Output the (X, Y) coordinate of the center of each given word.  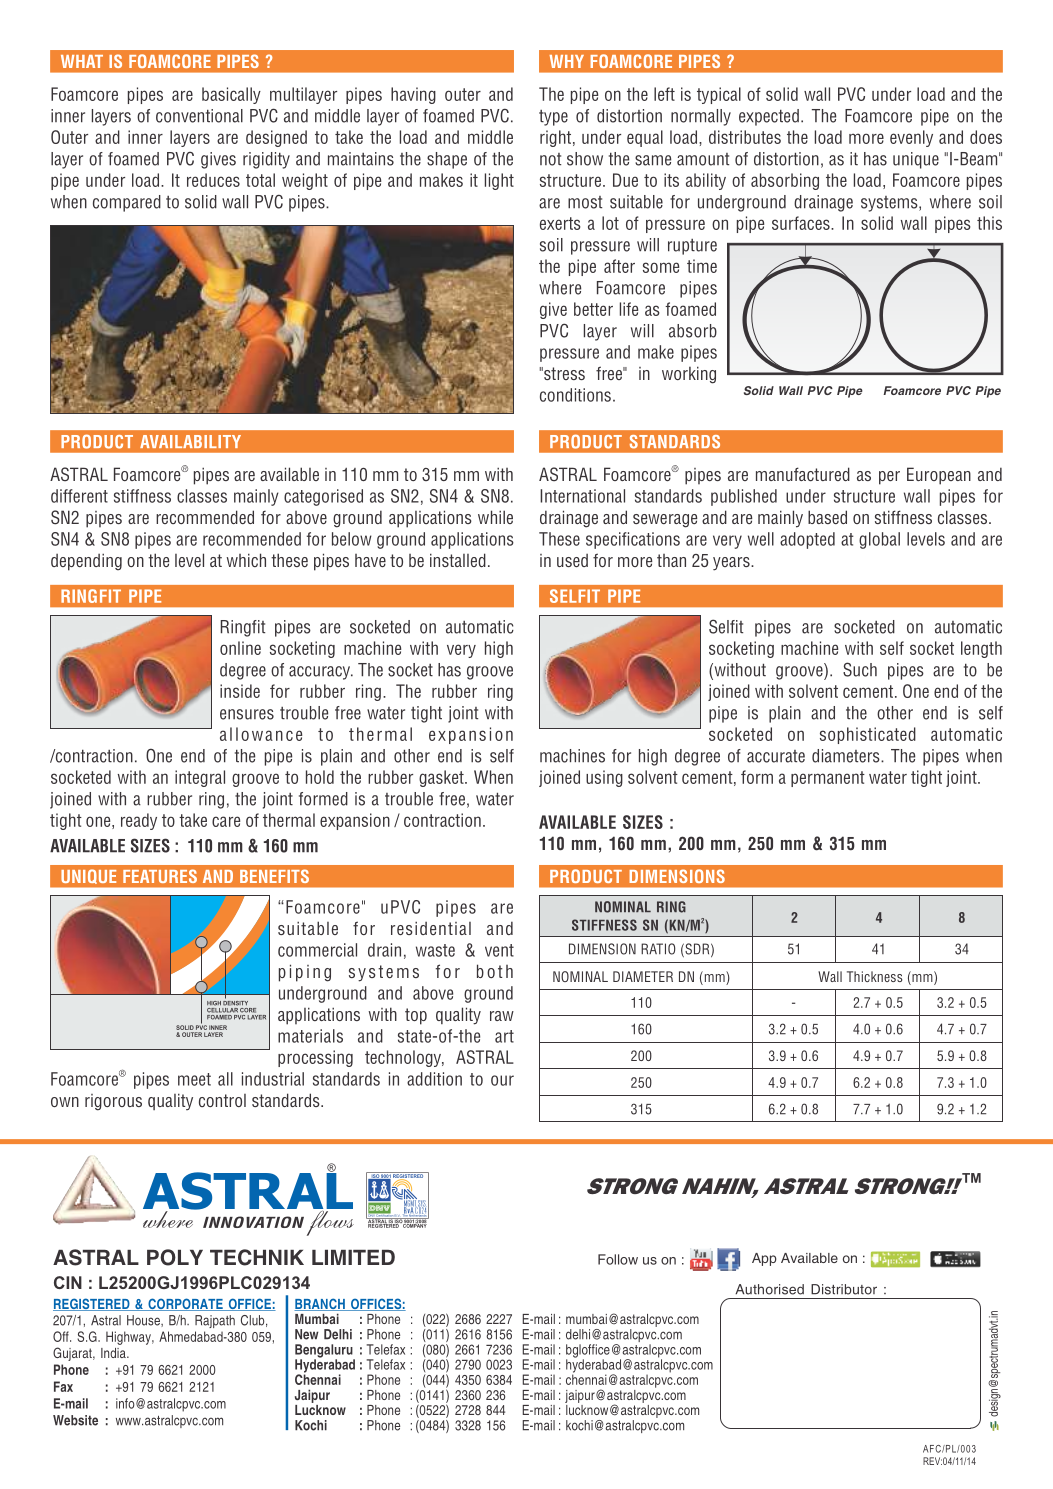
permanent (828, 779)
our (502, 1080)
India (114, 1353)
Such (860, 669)
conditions (575, 395)
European (939, 476)
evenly (911, 138)
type (553, 118)
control (222, 1100)
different (79, 496)
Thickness (874, 976)
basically (231, 95)
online (240, 648)
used (572, 560)
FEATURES (160, 876)
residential (431, 928)
